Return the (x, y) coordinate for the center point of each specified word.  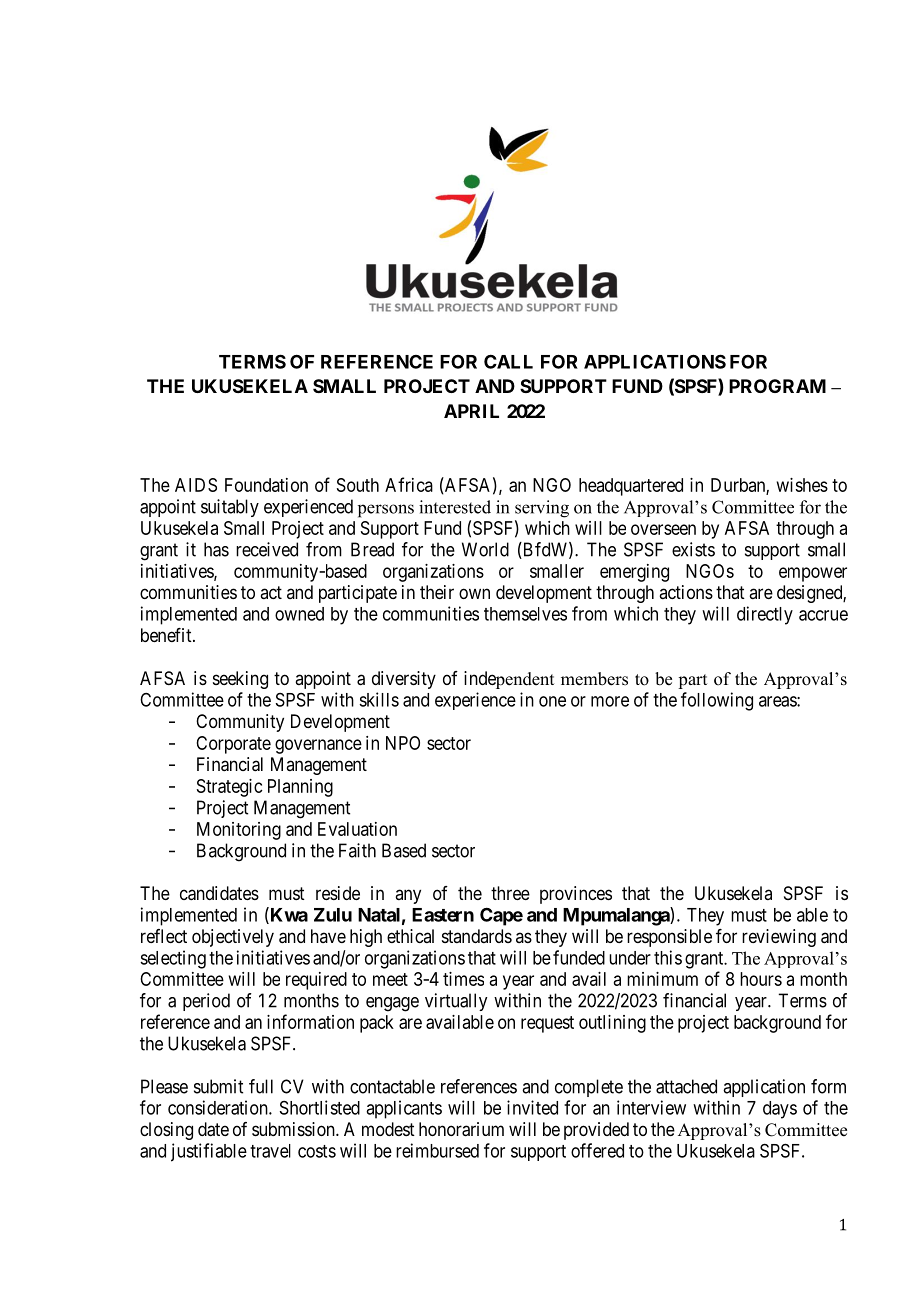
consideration (219, 1107)
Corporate (233, 745)
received (267, 549)
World (485, 549)
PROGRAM (777, 386)
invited (532, 1107)
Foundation (266, 485)
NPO (403, 743)
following (717, 701)
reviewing (779, 938)
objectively (233, 938)
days (780, 1110)
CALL (508, 361)
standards (477, 936)
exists (693, 549)
